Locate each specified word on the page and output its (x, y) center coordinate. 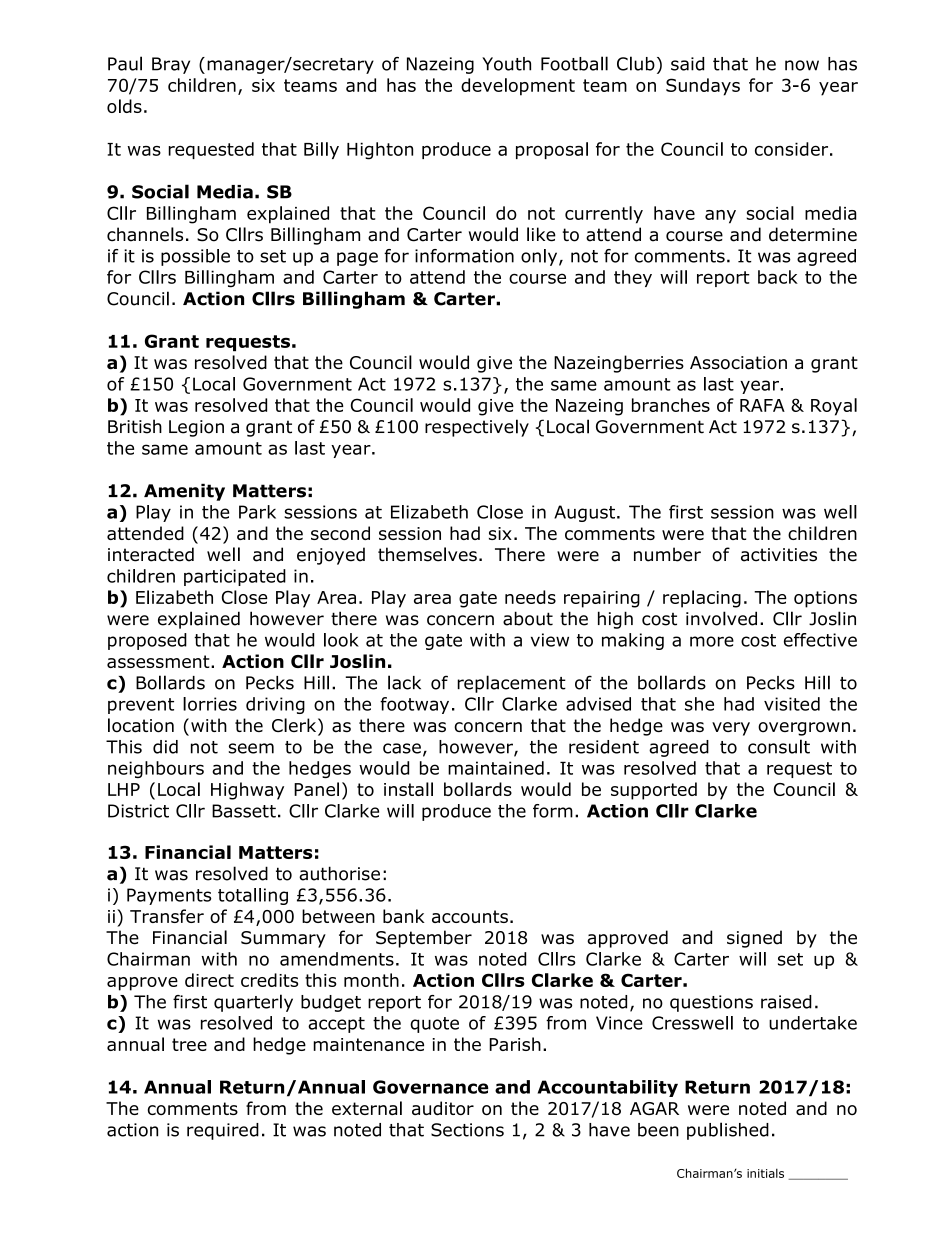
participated (235, 577)
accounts (470, 916)
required (223, 1131)
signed (754, 939)
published (728, 1131)
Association (738, 363)
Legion (196, 428)
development (518, 87)
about (528, 618)
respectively (477, 428)
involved (721, 618)
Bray (171, 65)
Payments (169, 896)
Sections (467, 1130)
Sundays (703, 87)
